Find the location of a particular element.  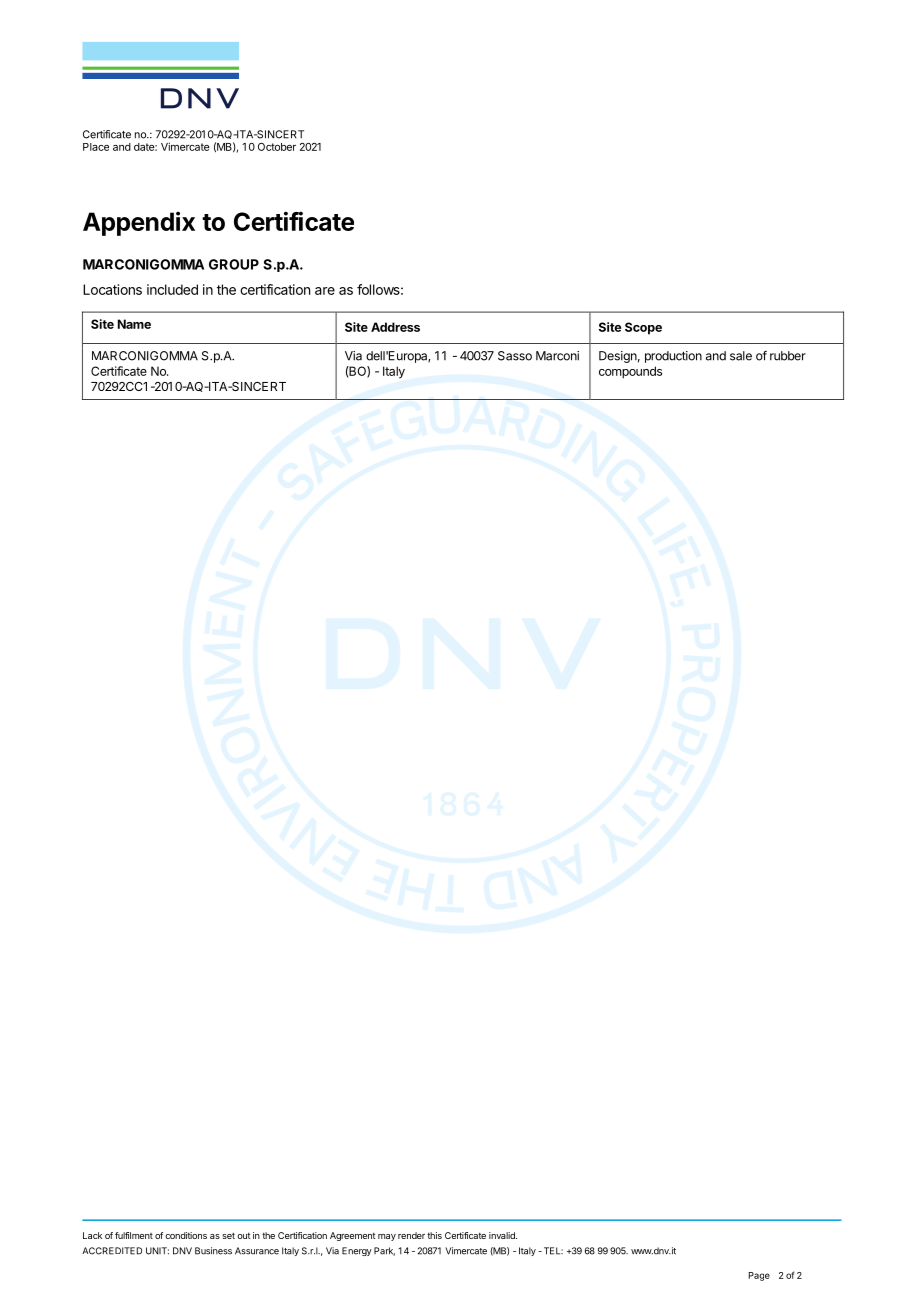

Scope is located at coordinates (643, 328).
